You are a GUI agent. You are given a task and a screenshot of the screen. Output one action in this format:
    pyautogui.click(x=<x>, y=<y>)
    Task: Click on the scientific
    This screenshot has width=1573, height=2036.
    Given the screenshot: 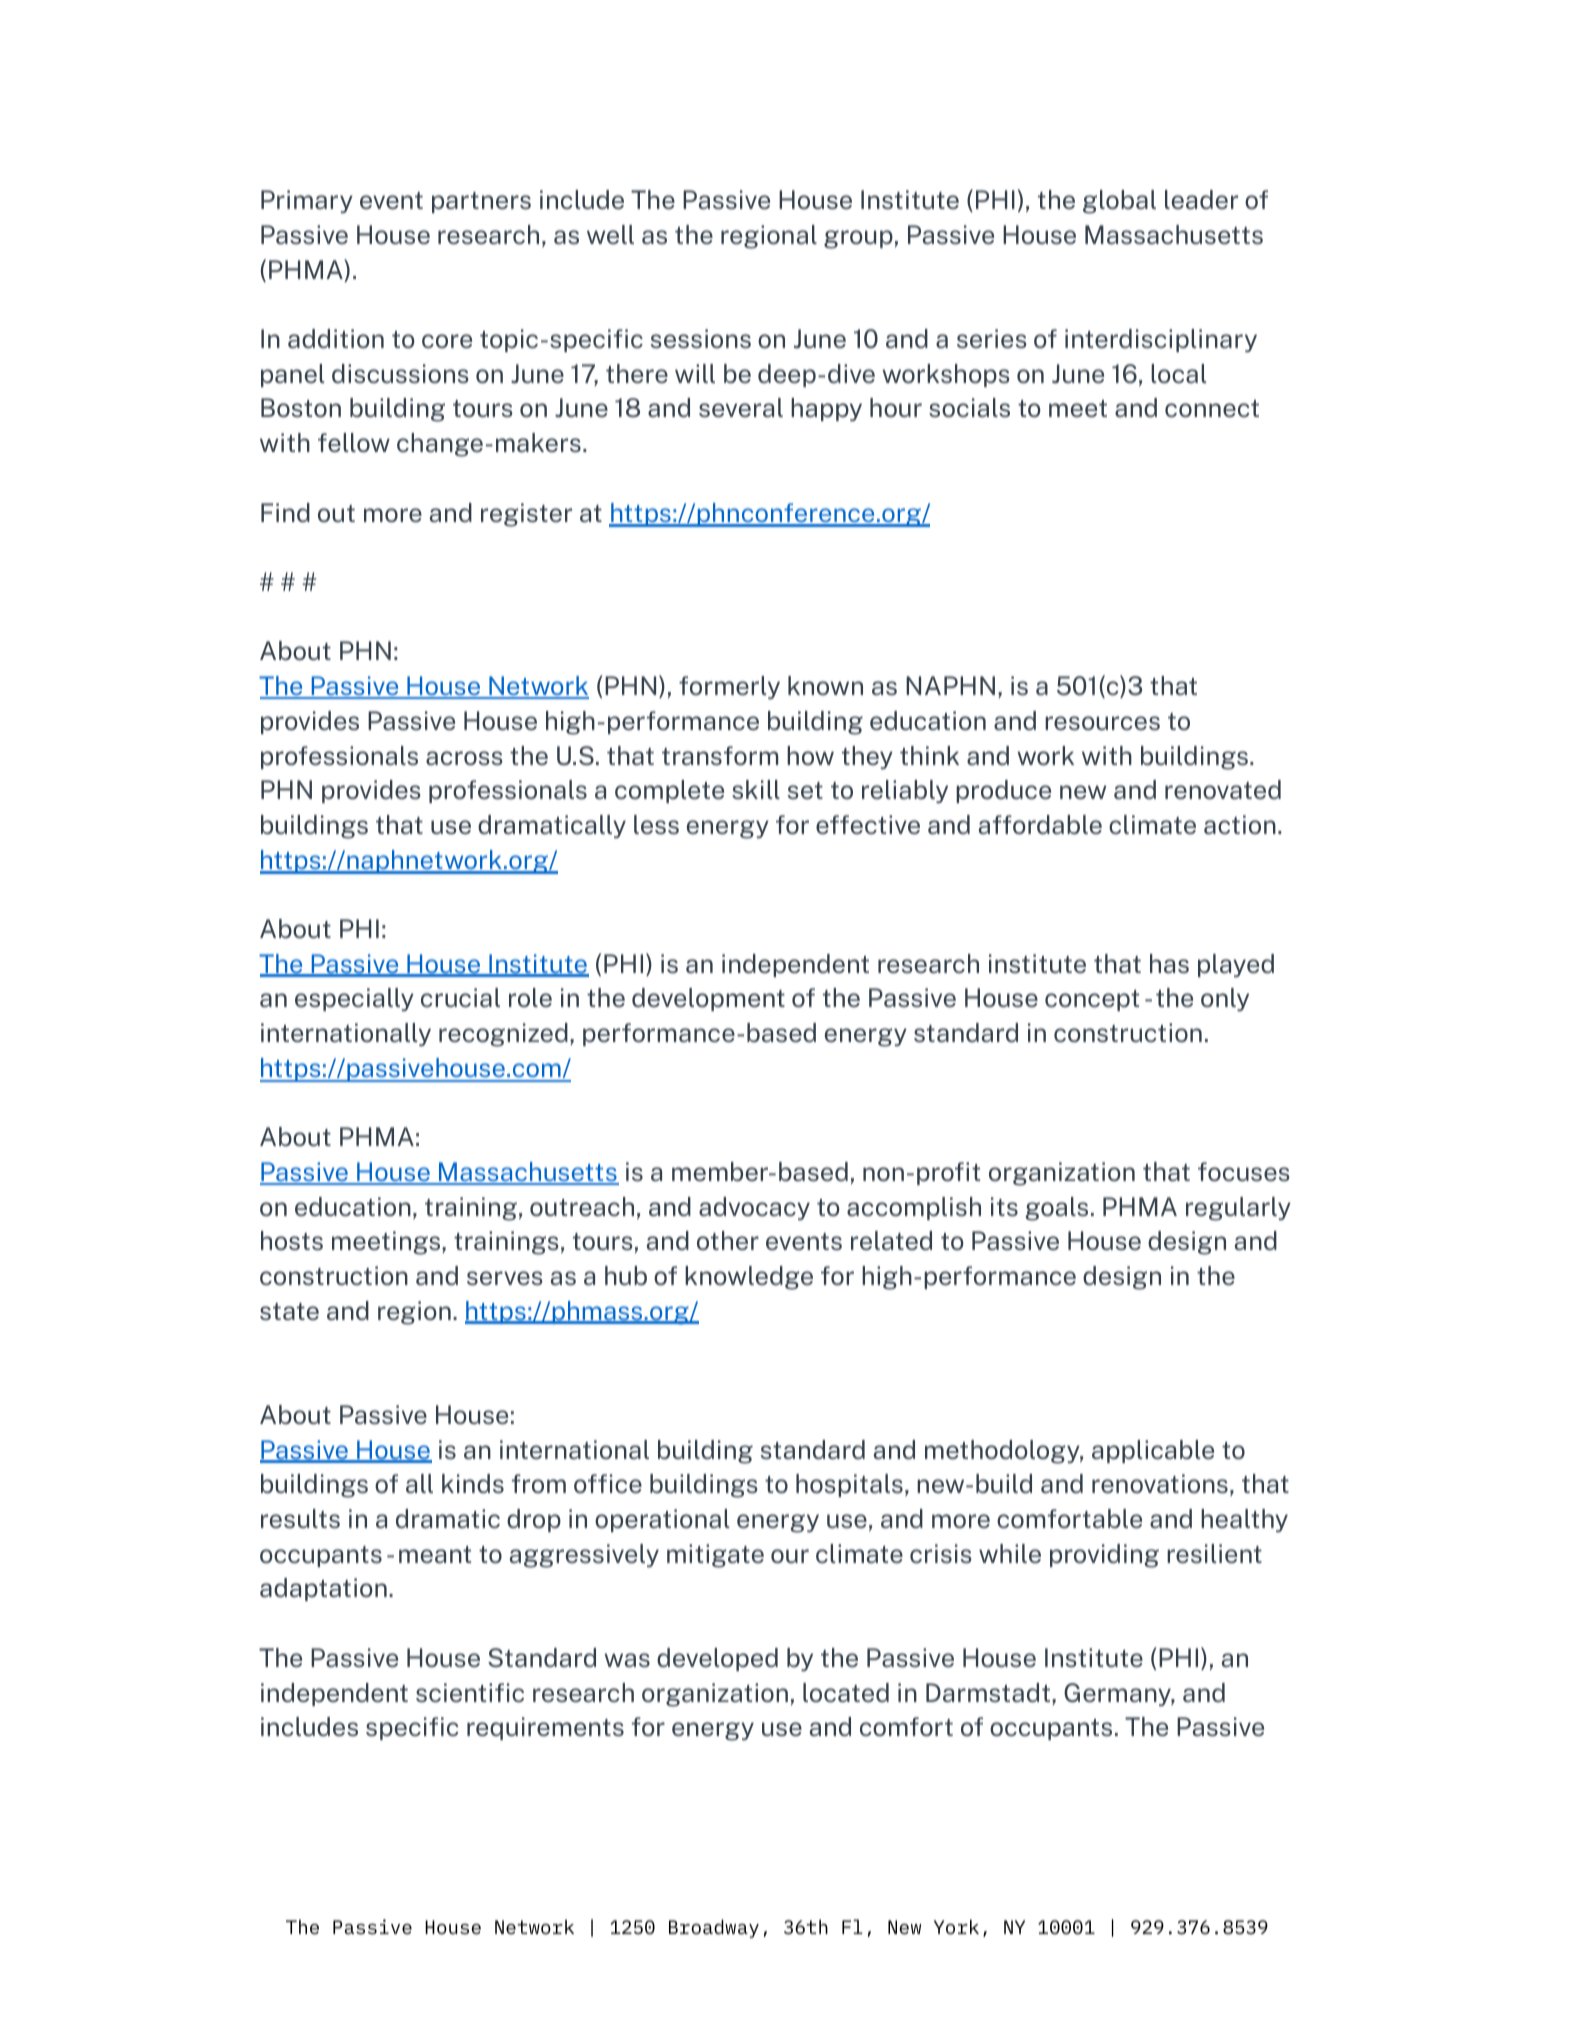 What is the action you would take?
    pyautogui.click(x=470, y=1693)
